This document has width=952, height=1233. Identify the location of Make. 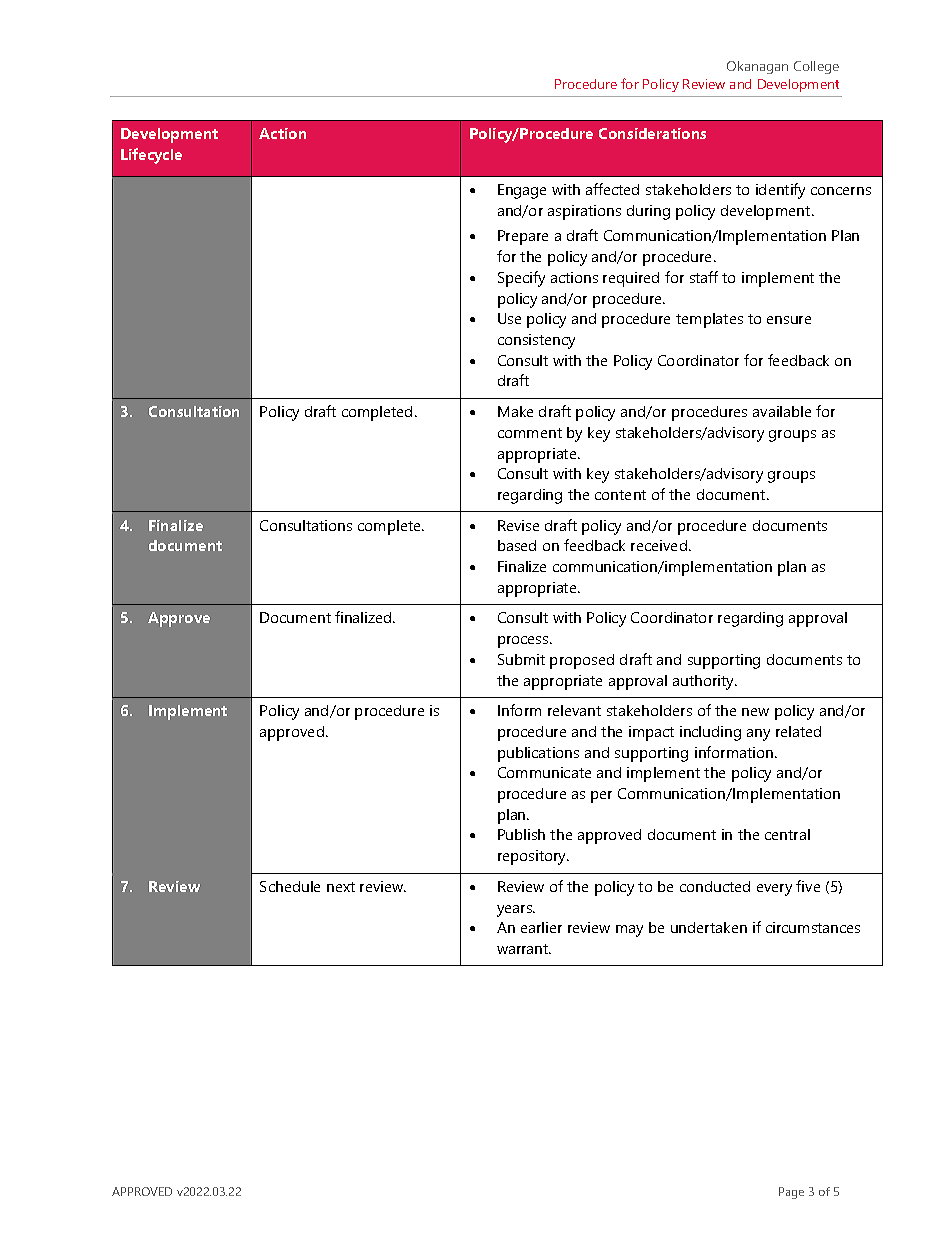
(515, 411).
